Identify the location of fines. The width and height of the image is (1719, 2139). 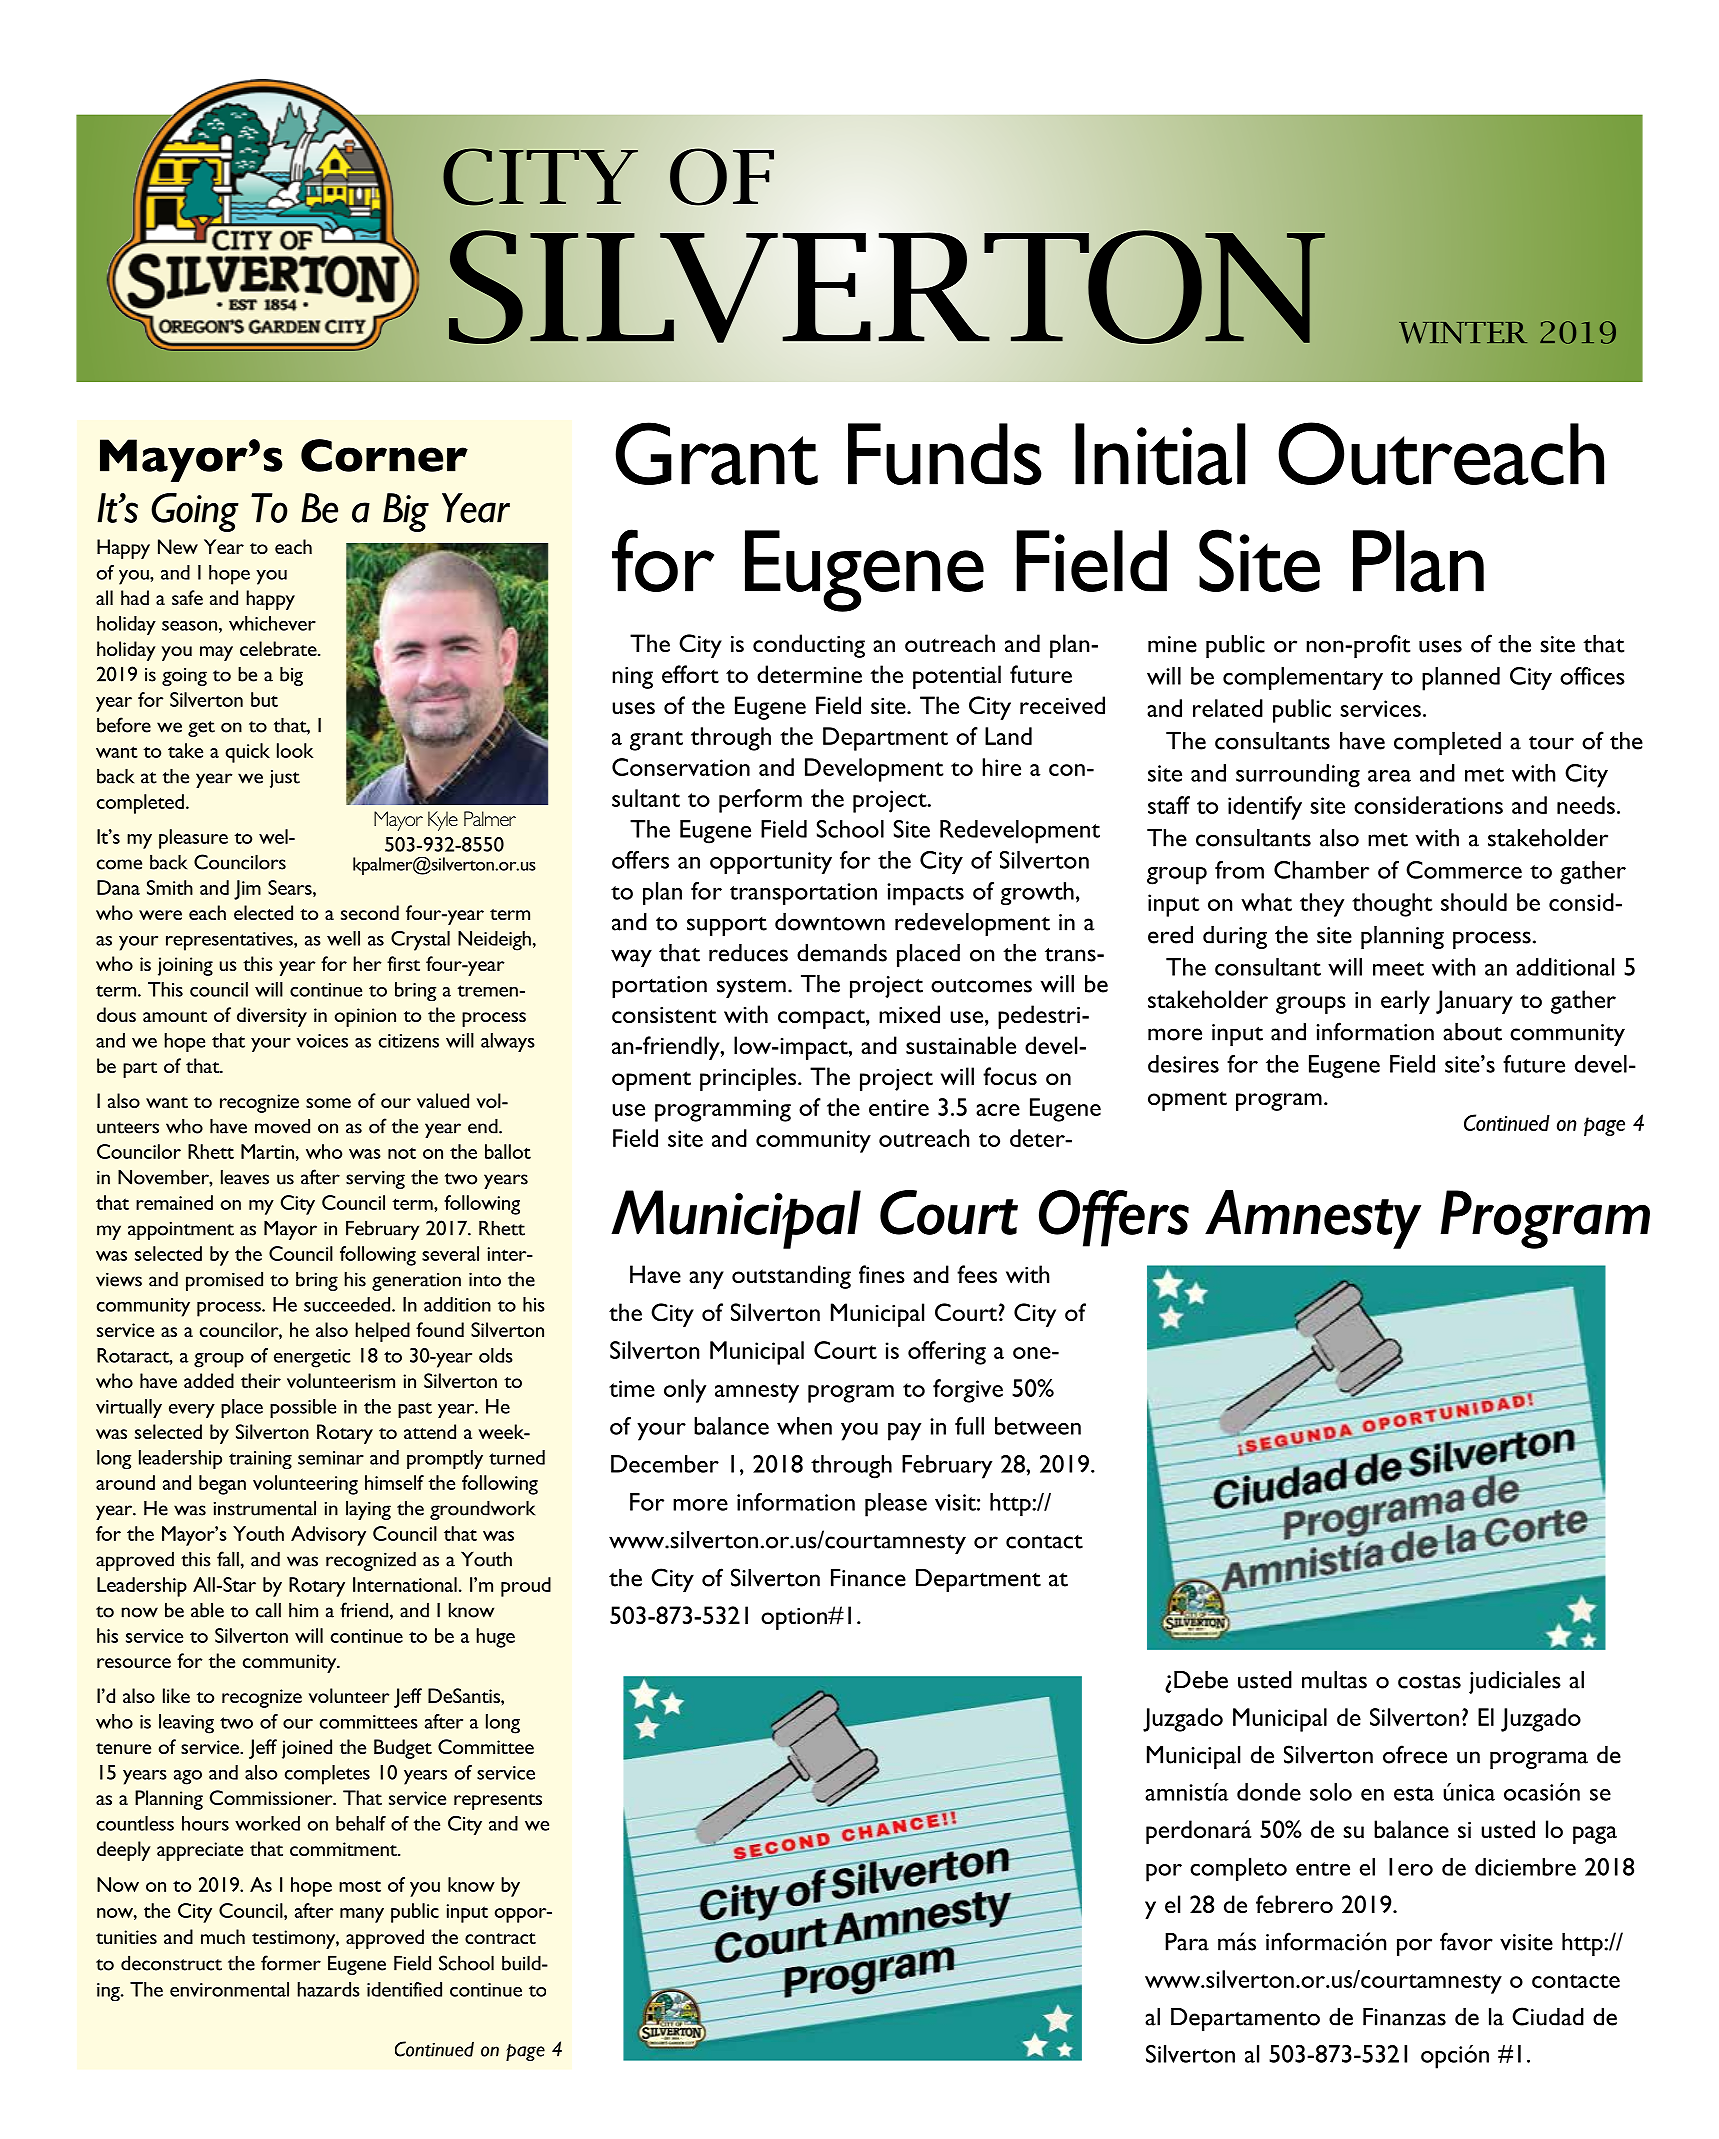
(882, 1274).
